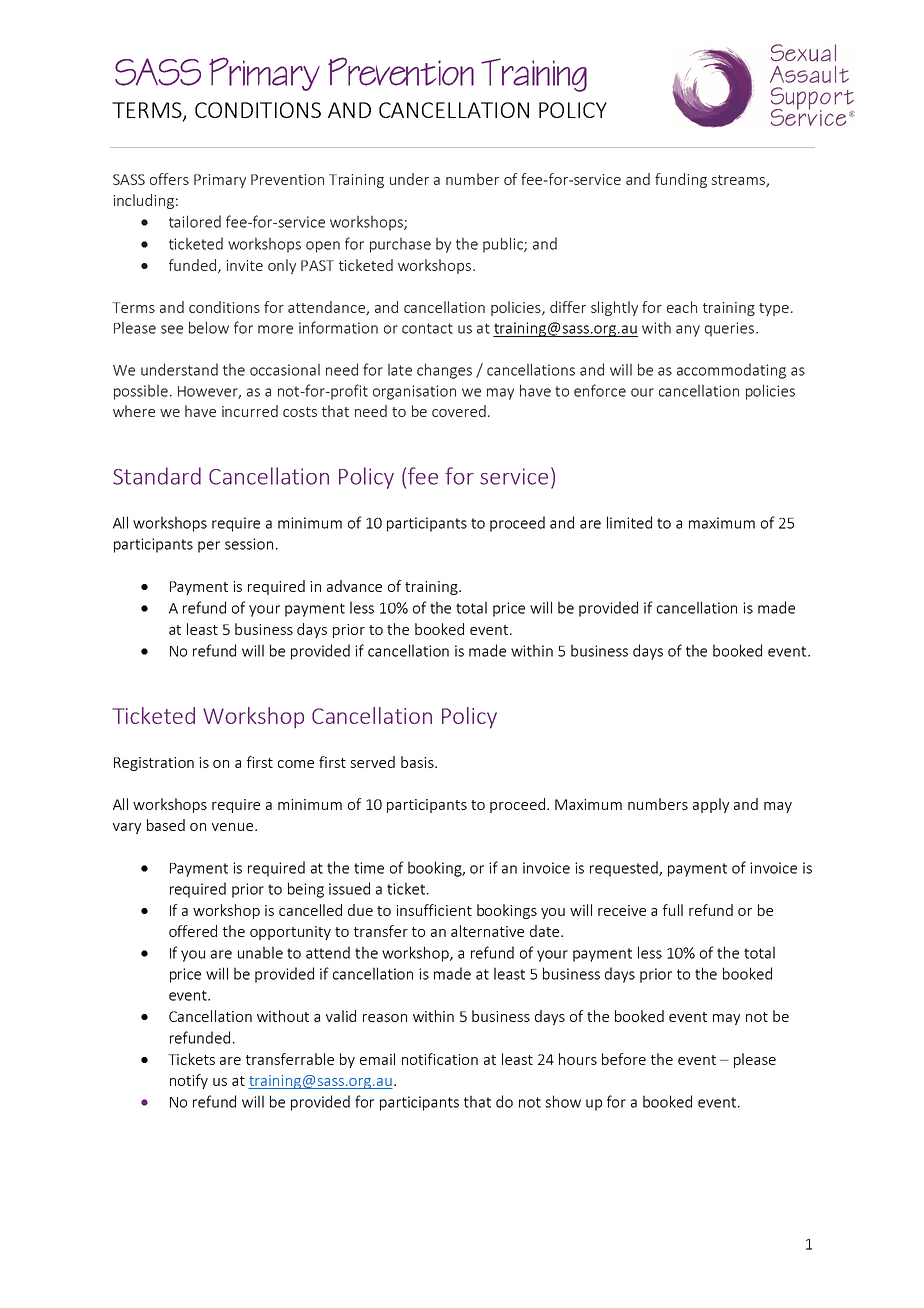  Describe the element at coordinates (440, 1059) in the image. I see `notification` at that location.
